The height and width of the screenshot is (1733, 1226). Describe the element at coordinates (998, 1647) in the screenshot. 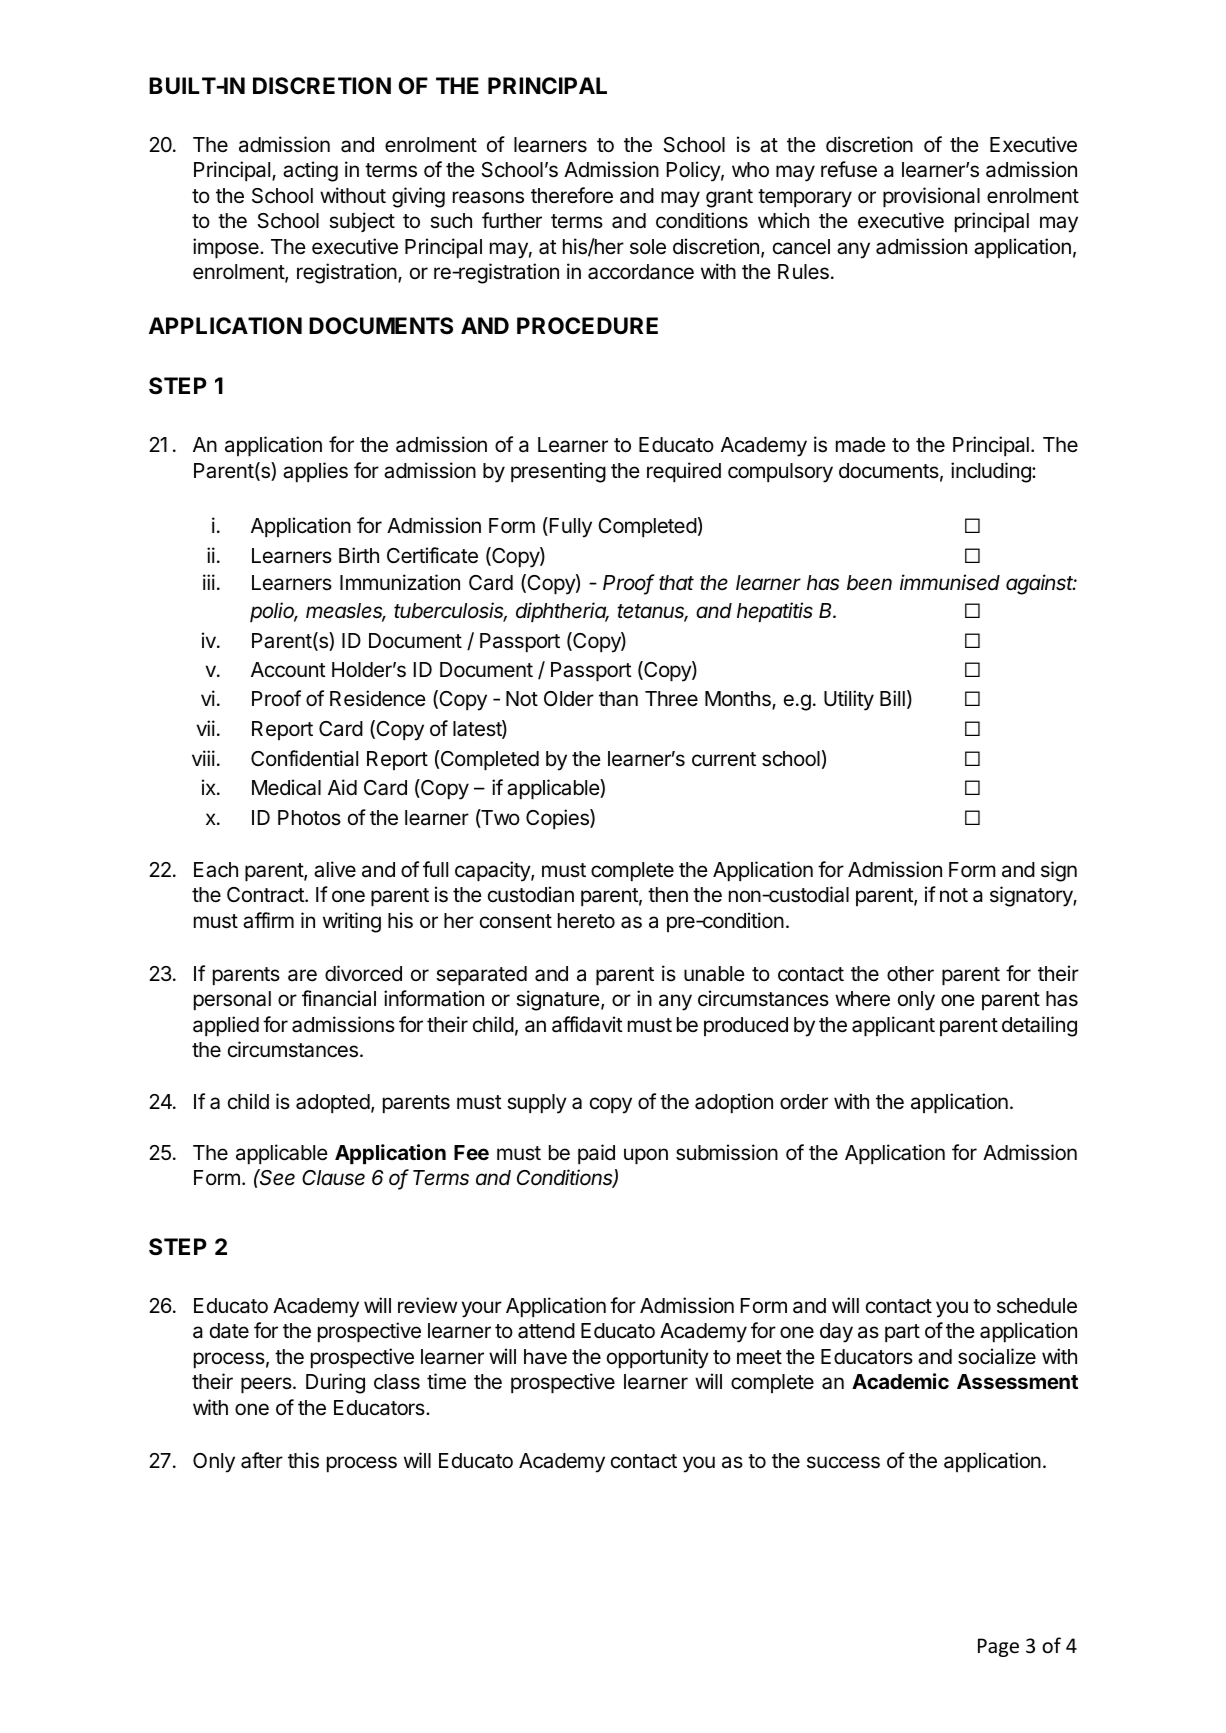

I see `Page` at that location.
